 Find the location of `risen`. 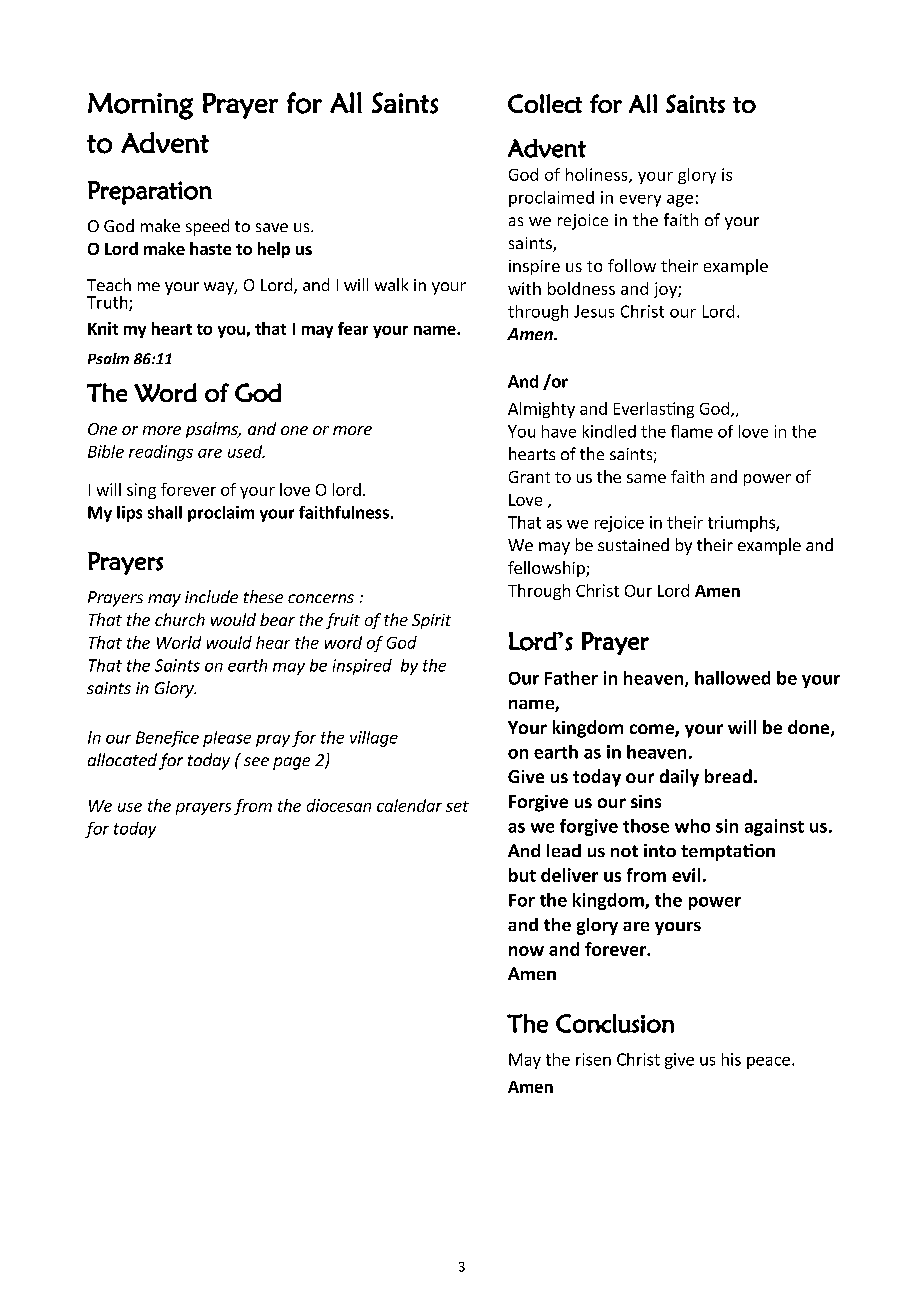

risen is located at coordinates (593, 1059).
